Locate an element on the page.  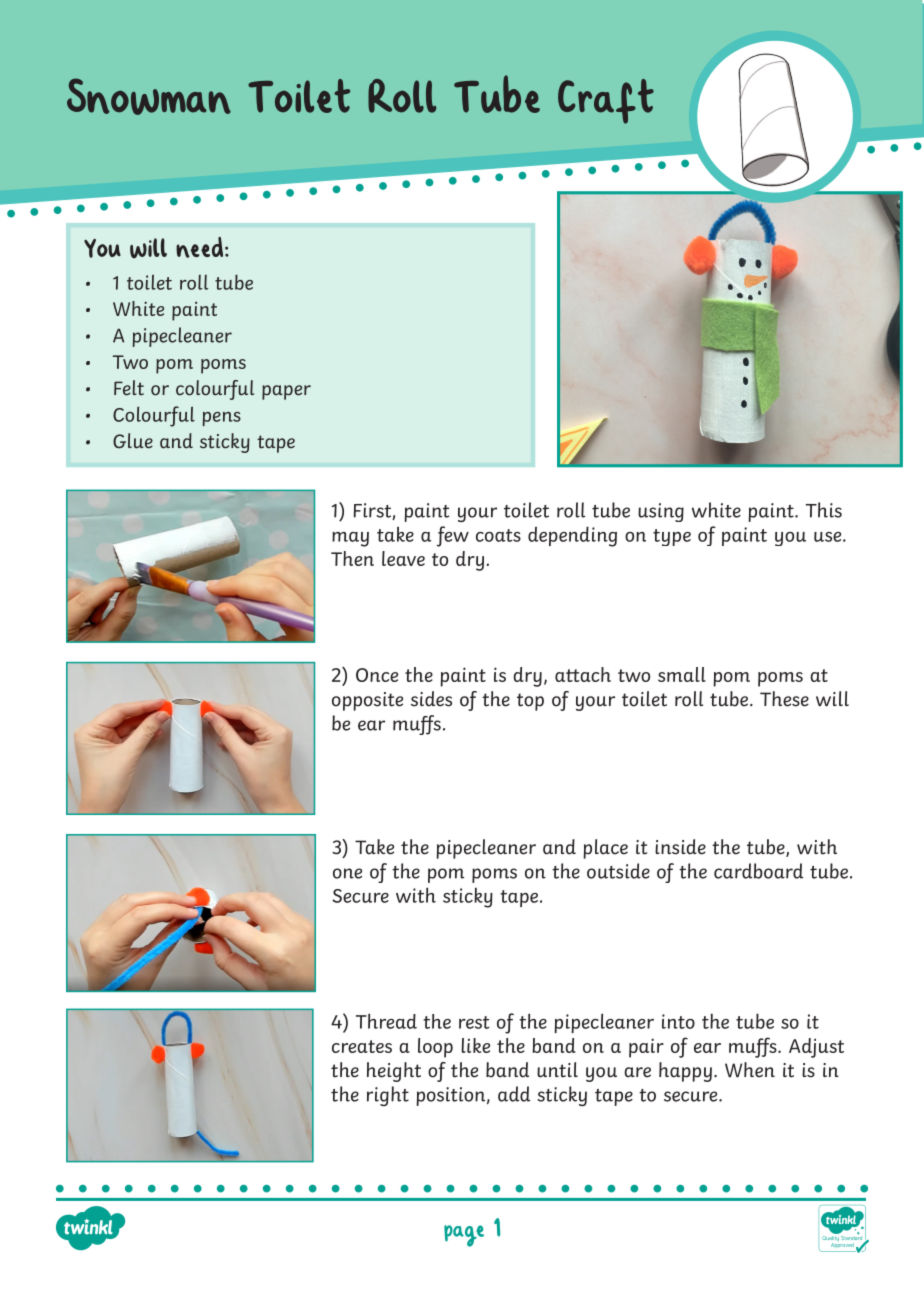
one is located at coordinates (347, 873).
